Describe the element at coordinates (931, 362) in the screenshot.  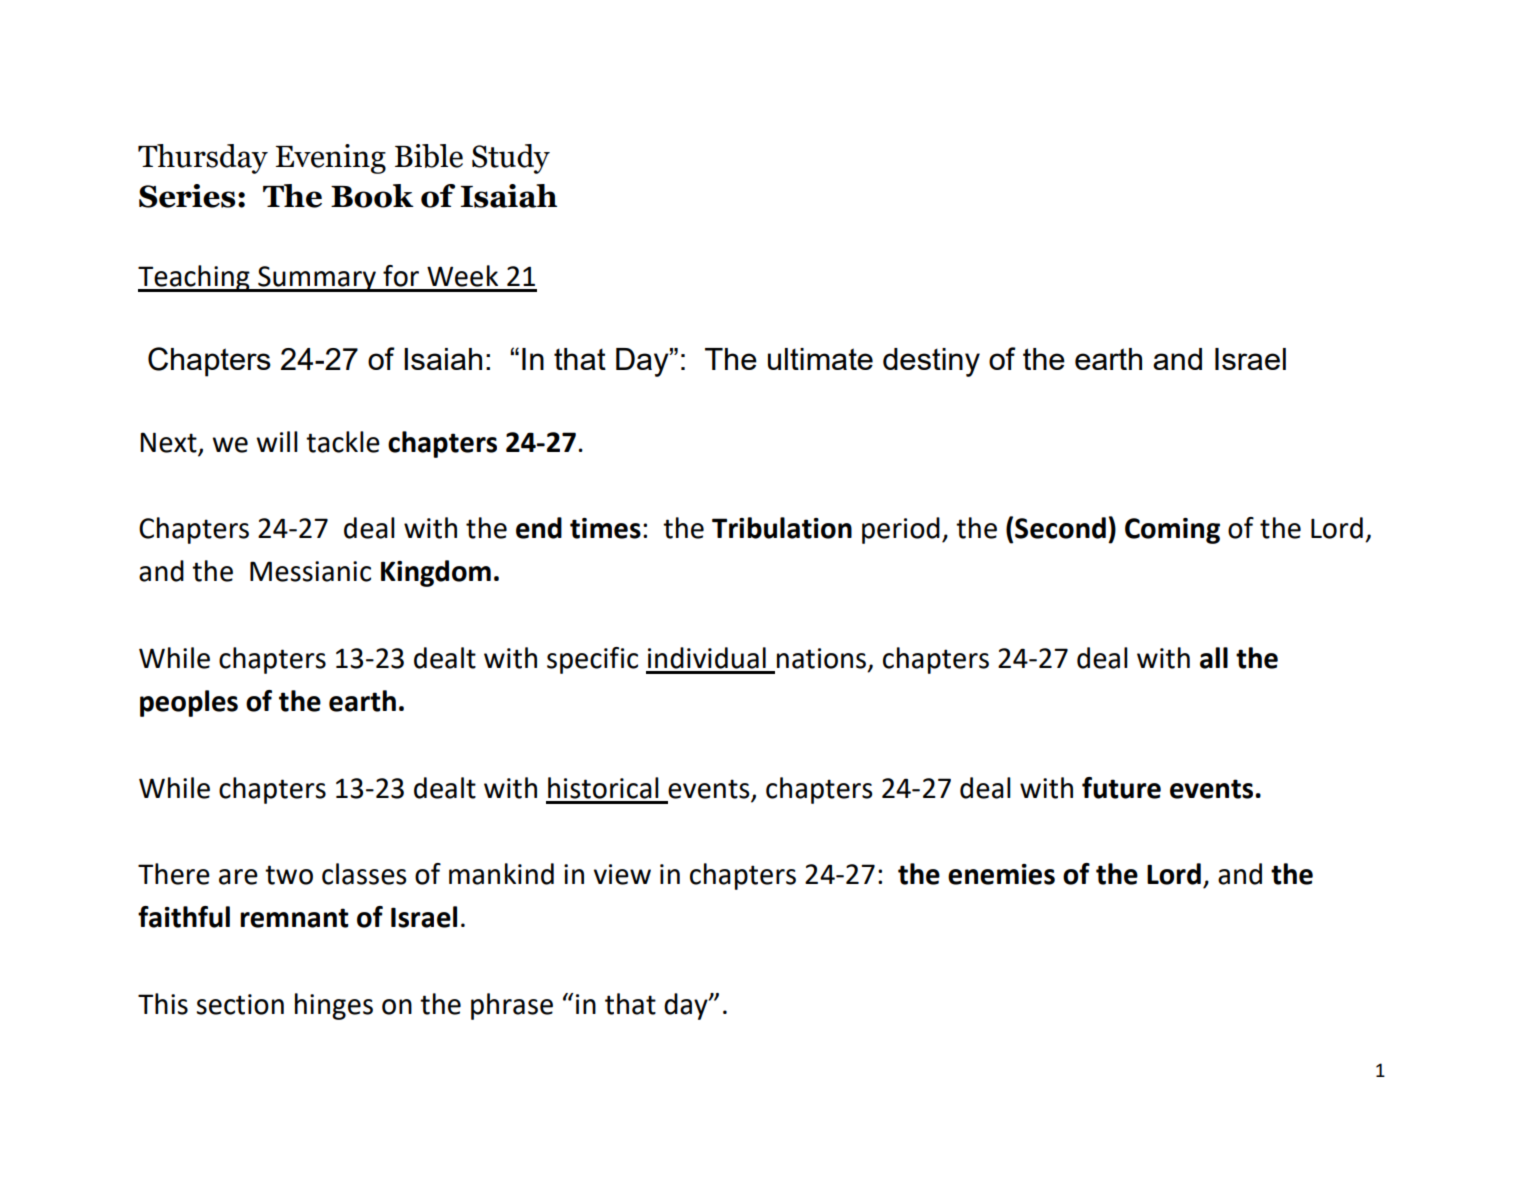
I see `destiny` at that location.
